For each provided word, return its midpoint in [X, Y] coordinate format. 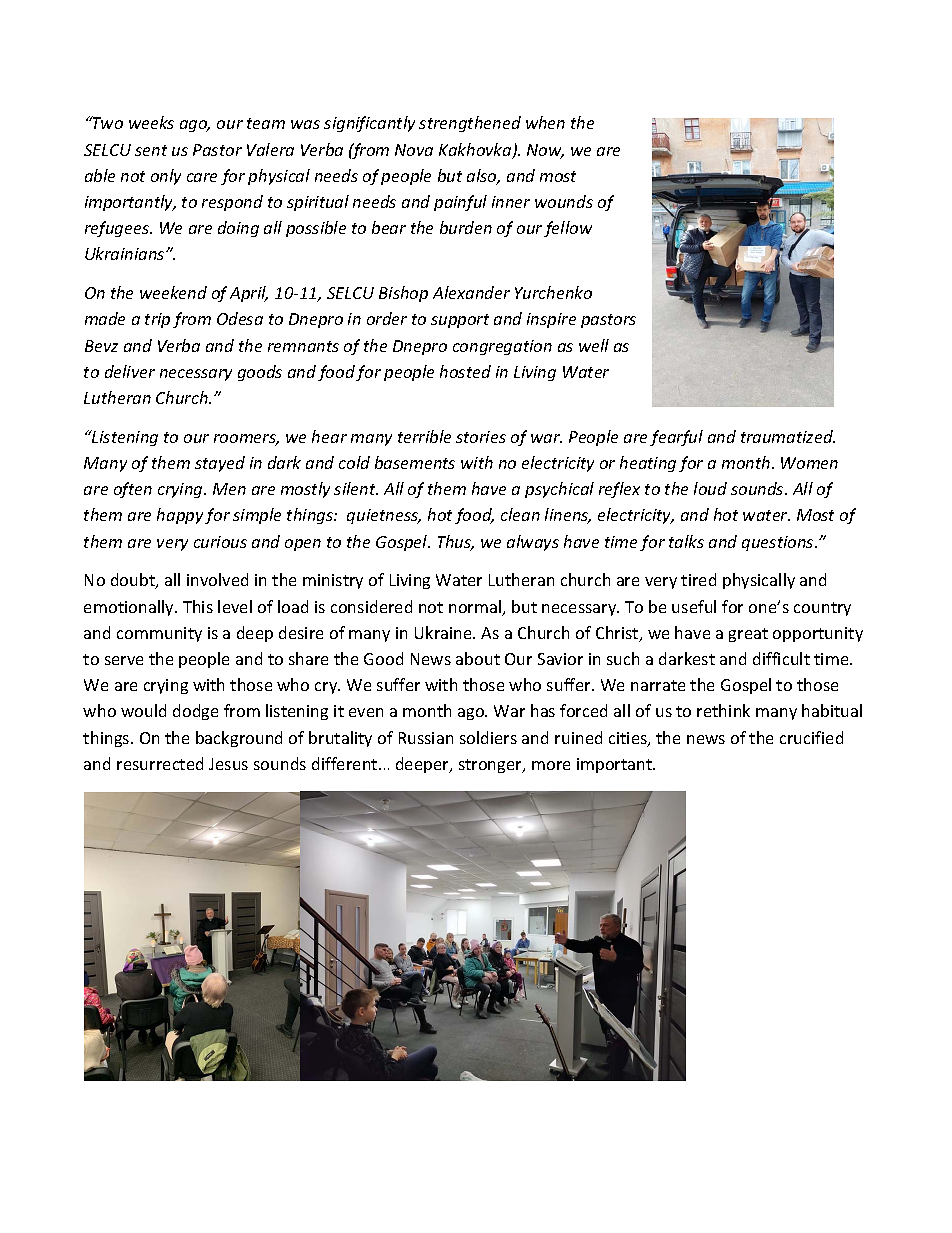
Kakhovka [476, 151]
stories [481, 437]
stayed [220, 464]
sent [151, 150]
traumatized [788, 436]
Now [545, 151]
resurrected [160, 763]
